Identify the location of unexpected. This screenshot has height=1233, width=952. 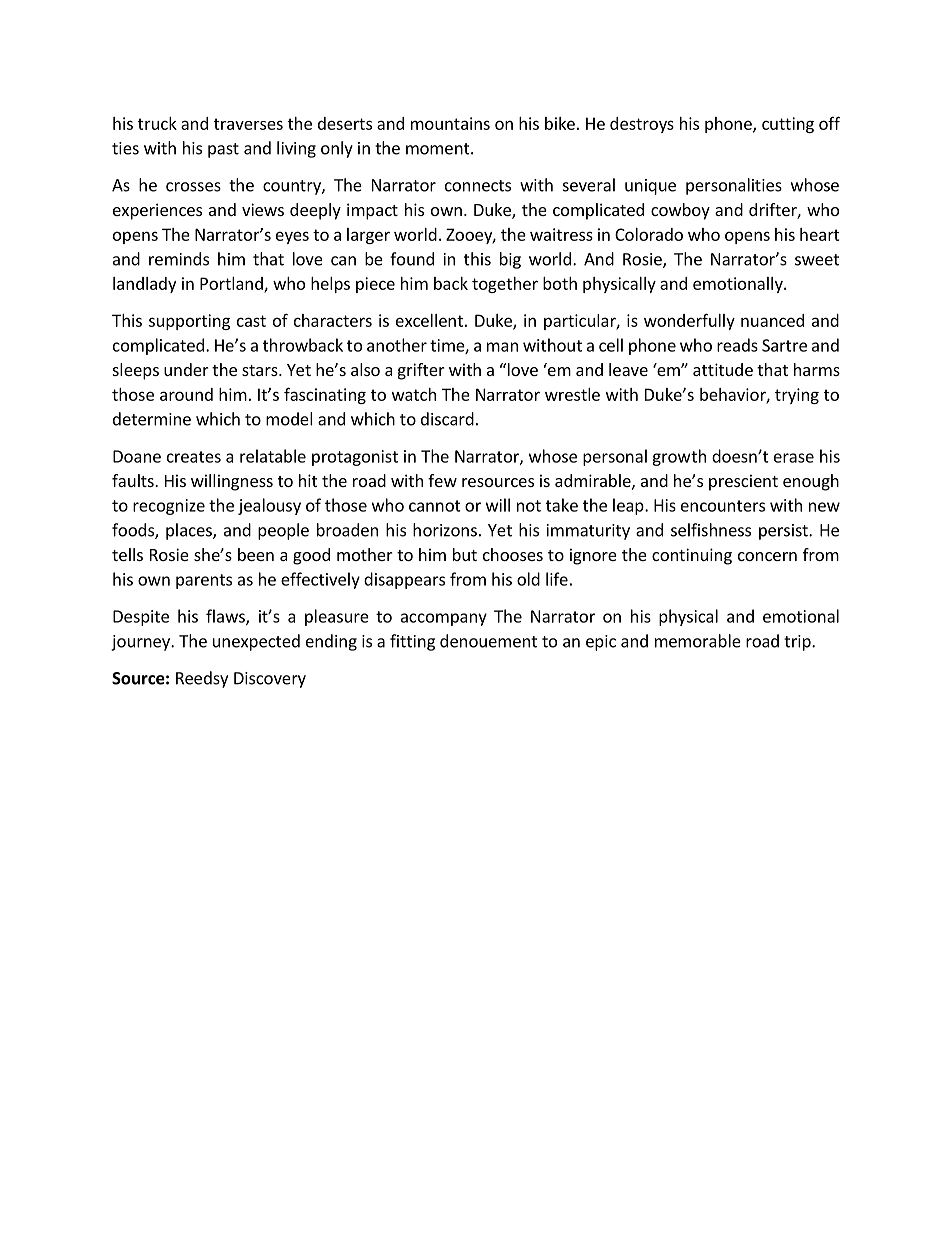
(256, 642).
